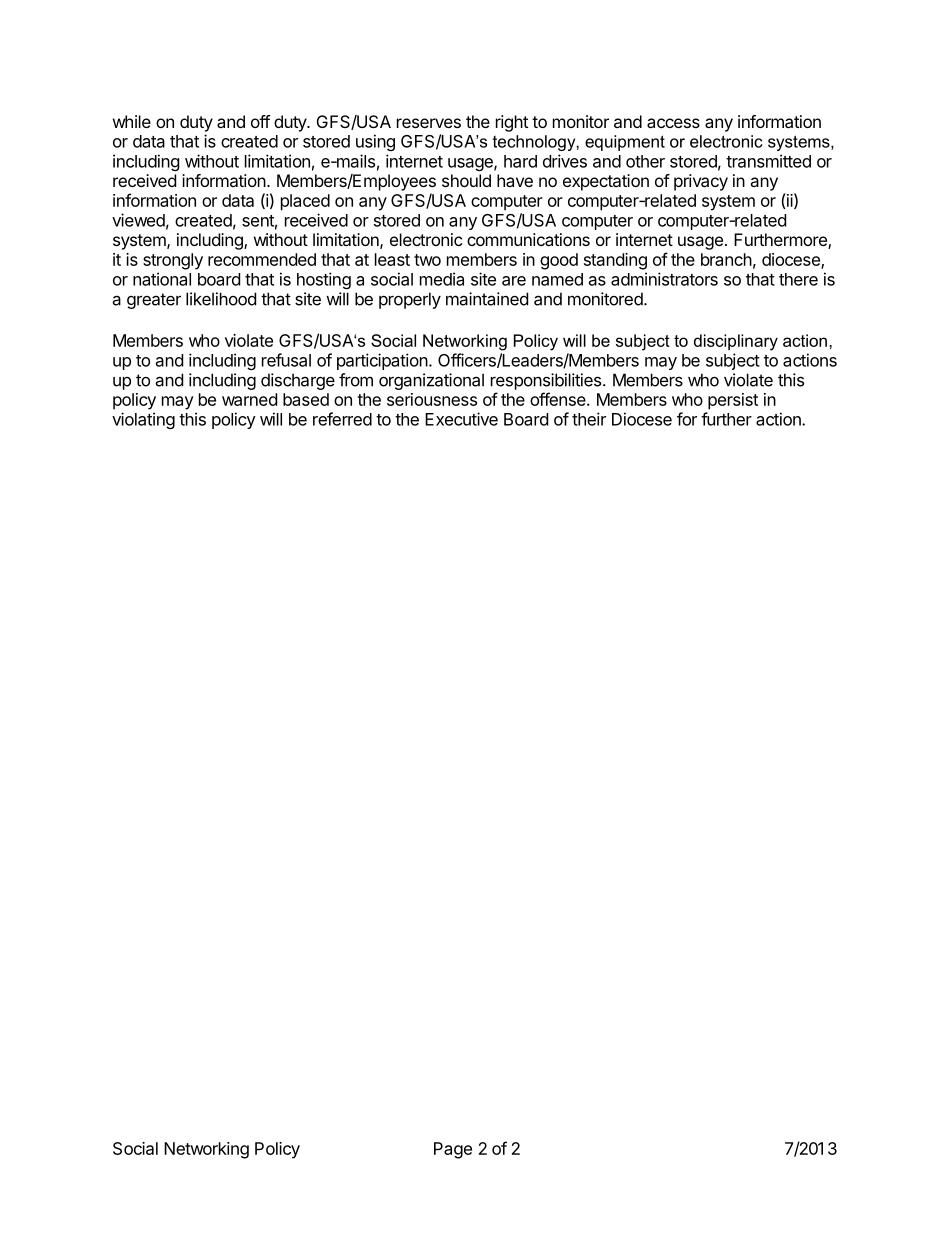 The width and height of the screenshot is (952, 1233). What do you see at coordinates (143, 420) in the screenshot?
I see `violating` at bounding box center [143, 420].
